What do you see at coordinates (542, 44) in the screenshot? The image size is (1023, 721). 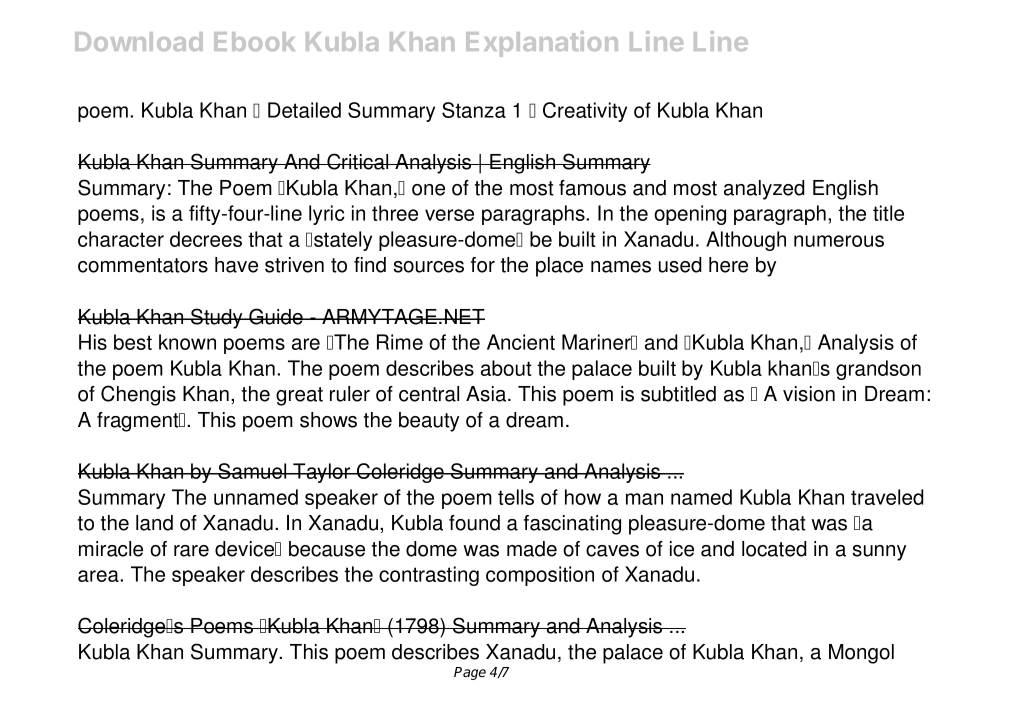 I see `Explanation` at bounding box center [542, 44].
